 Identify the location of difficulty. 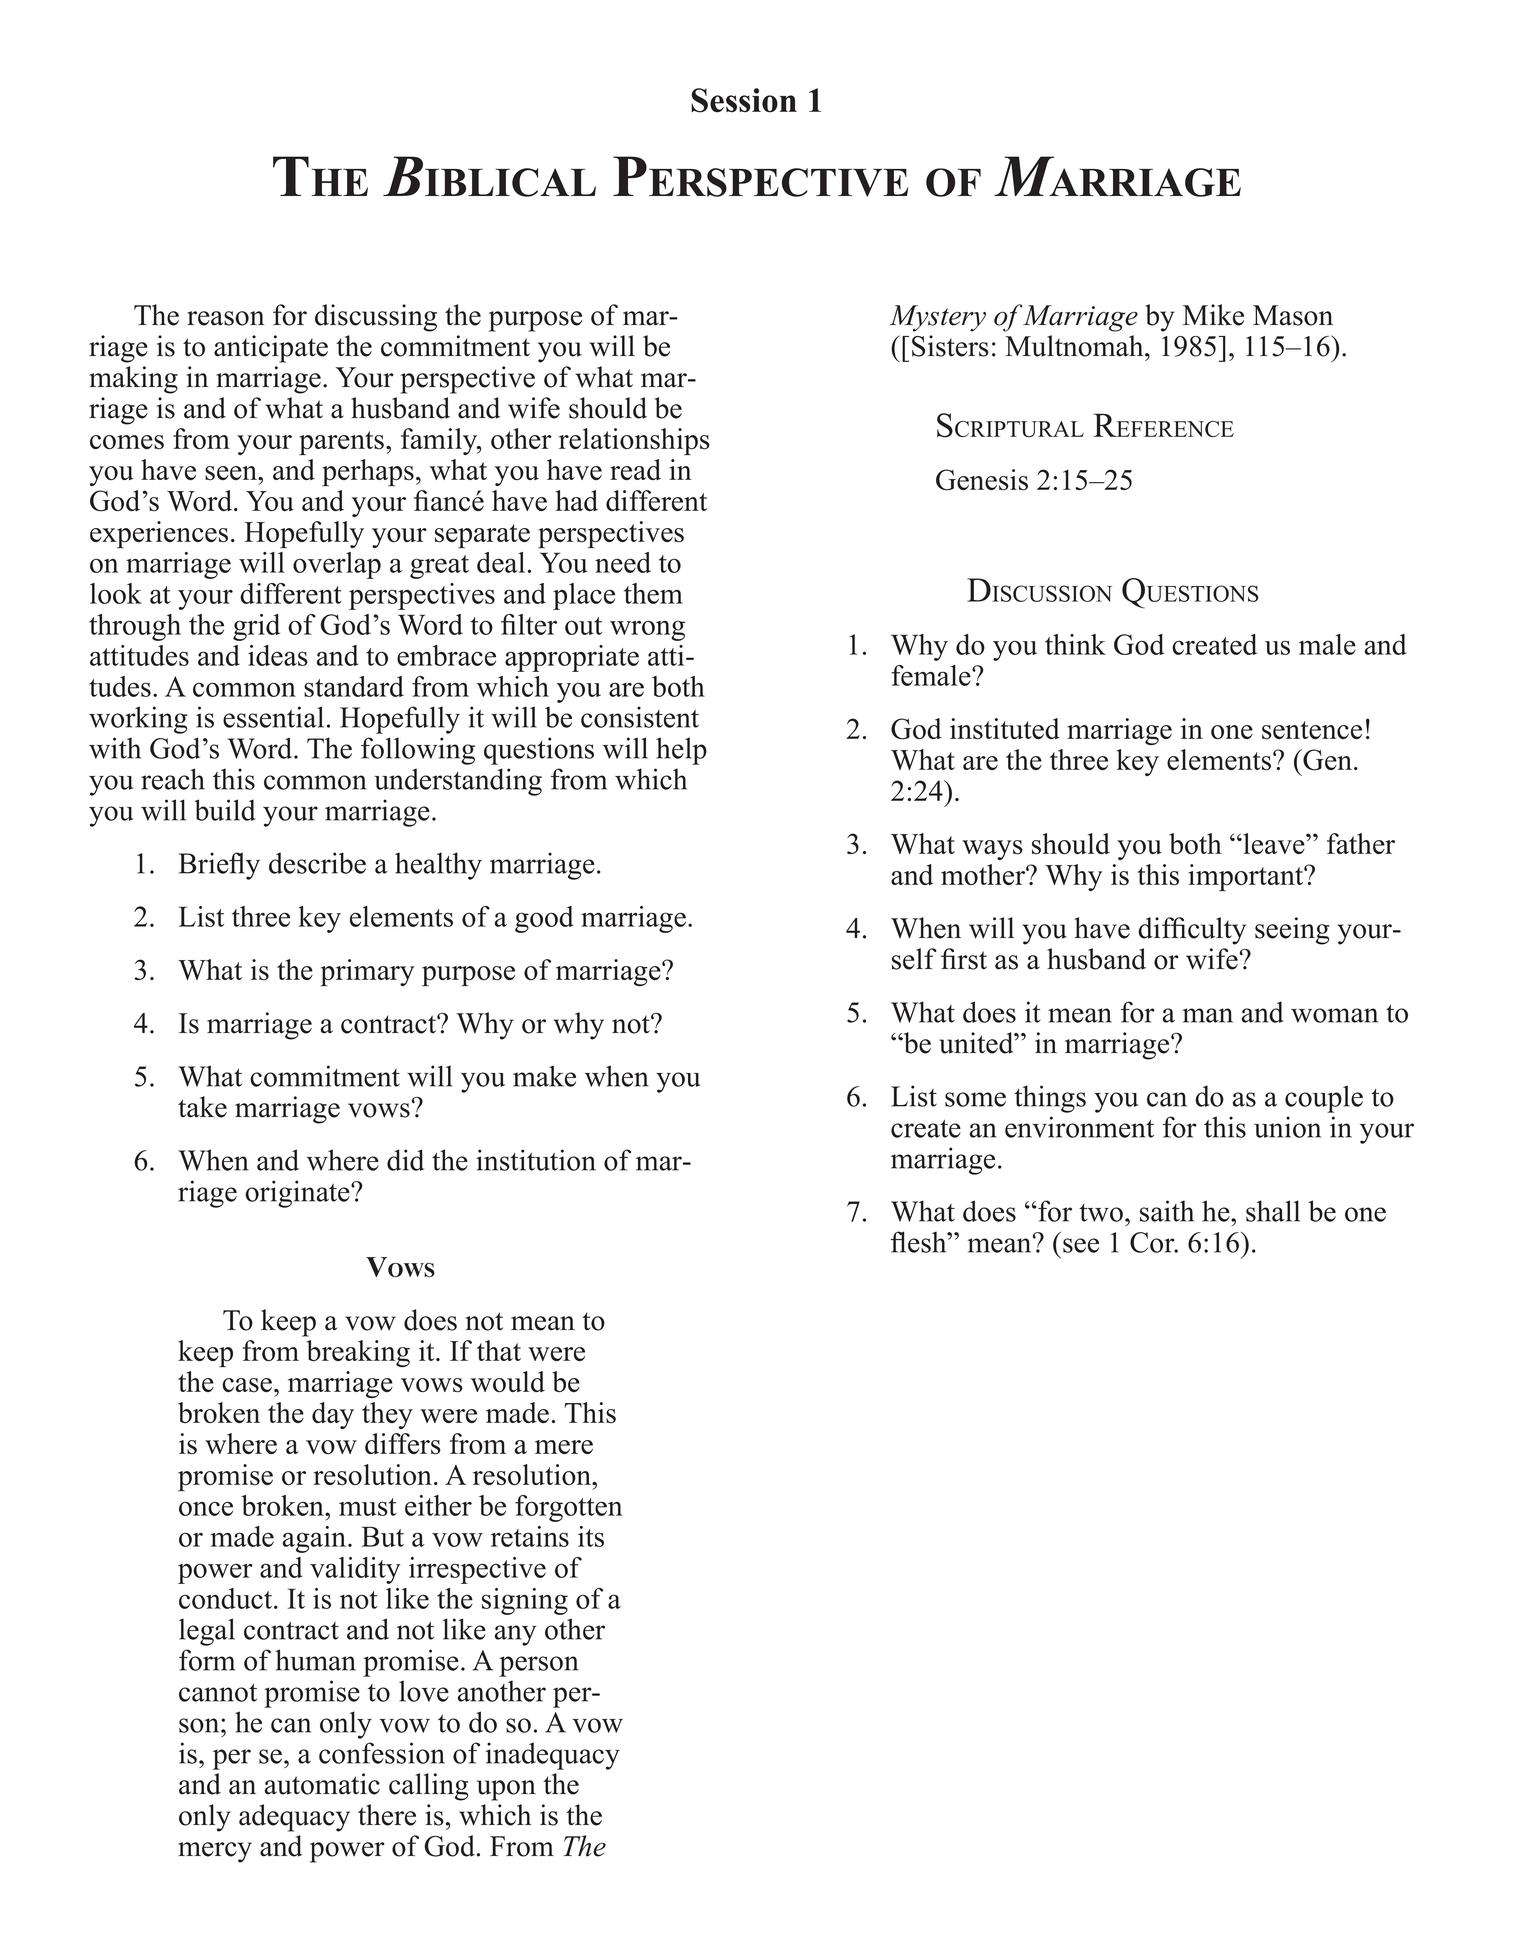
(1192, 931).
